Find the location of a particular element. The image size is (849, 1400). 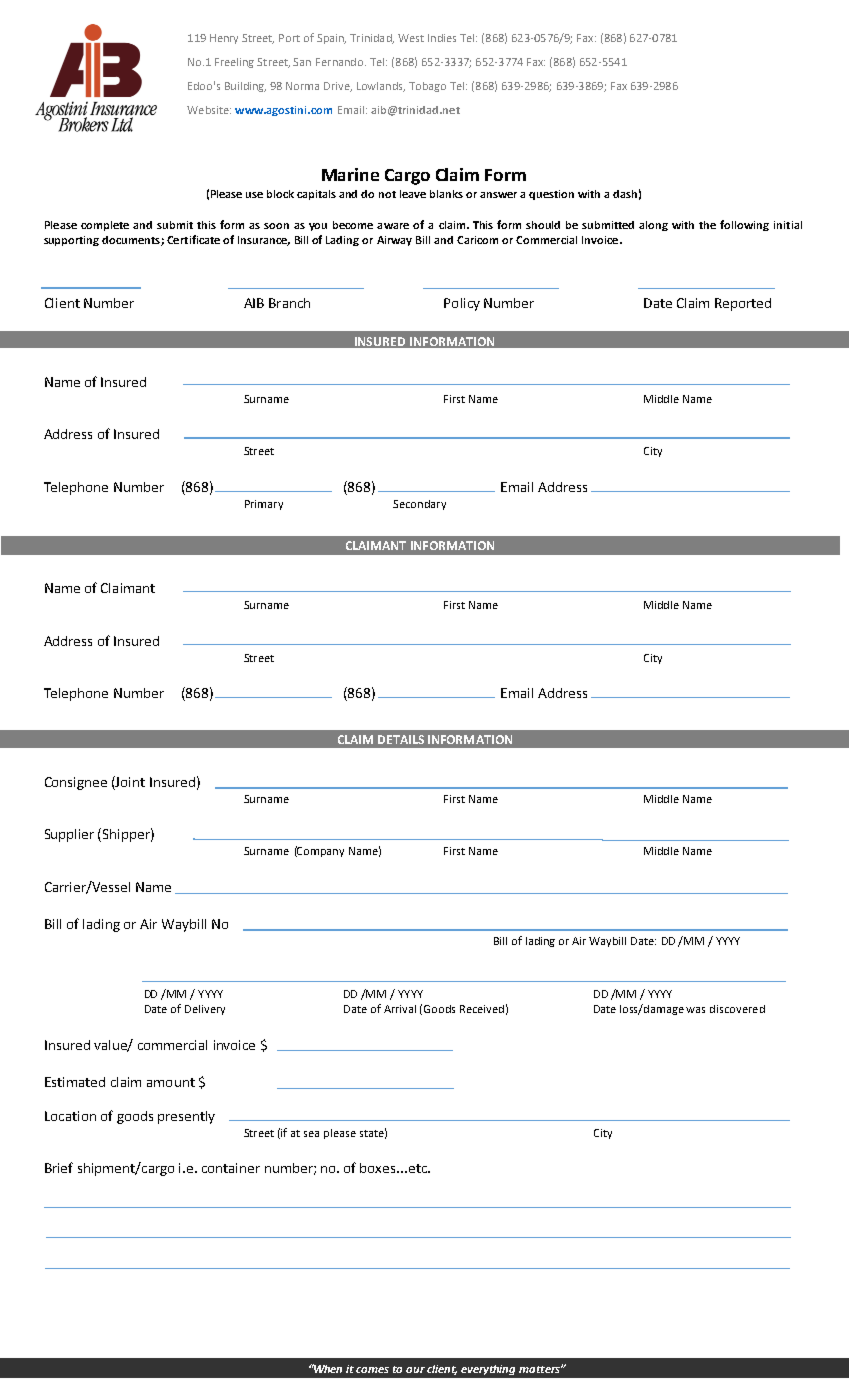

documents is located at coordinates (132, 241).
